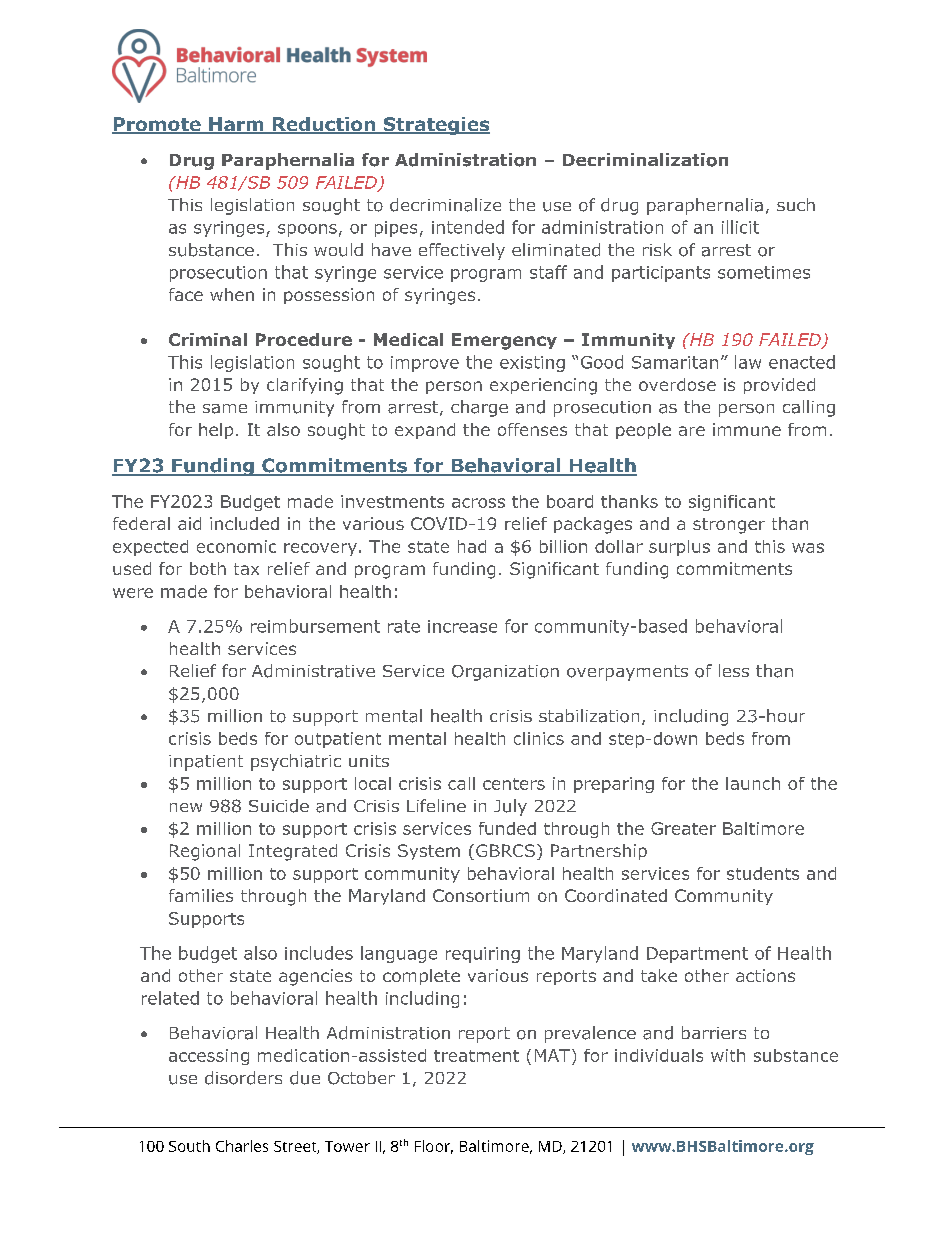  I want to click on Department, so click(697, 955).
